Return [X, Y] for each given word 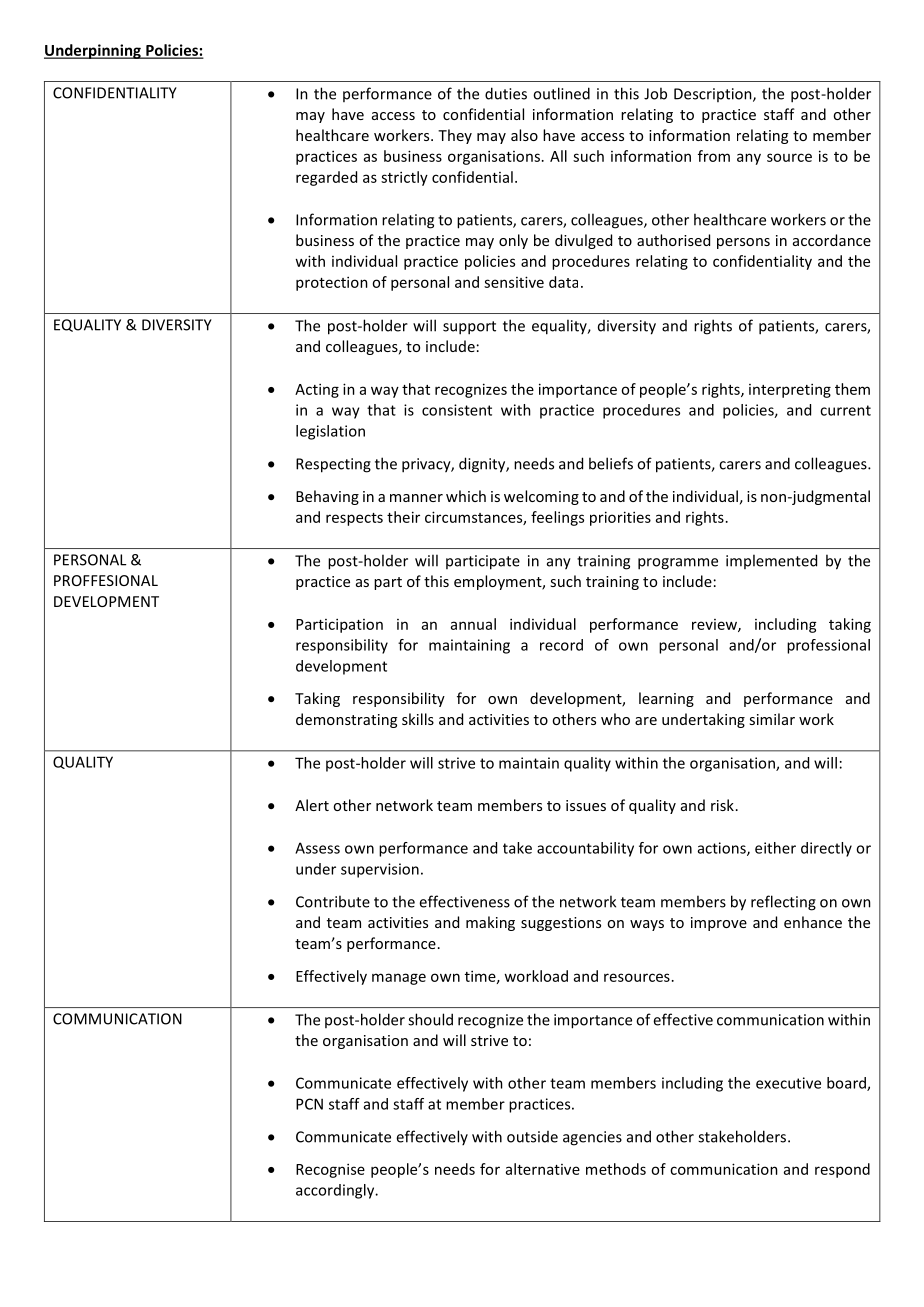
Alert [312, 805]
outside [532, 1137]
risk [722, 805]
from [714, 156]
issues [586, 805]
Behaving [327, 497]
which [466, 496]
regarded [326, 178]
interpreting [790, 390]
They [455, 136]
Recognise [330, 1170]
